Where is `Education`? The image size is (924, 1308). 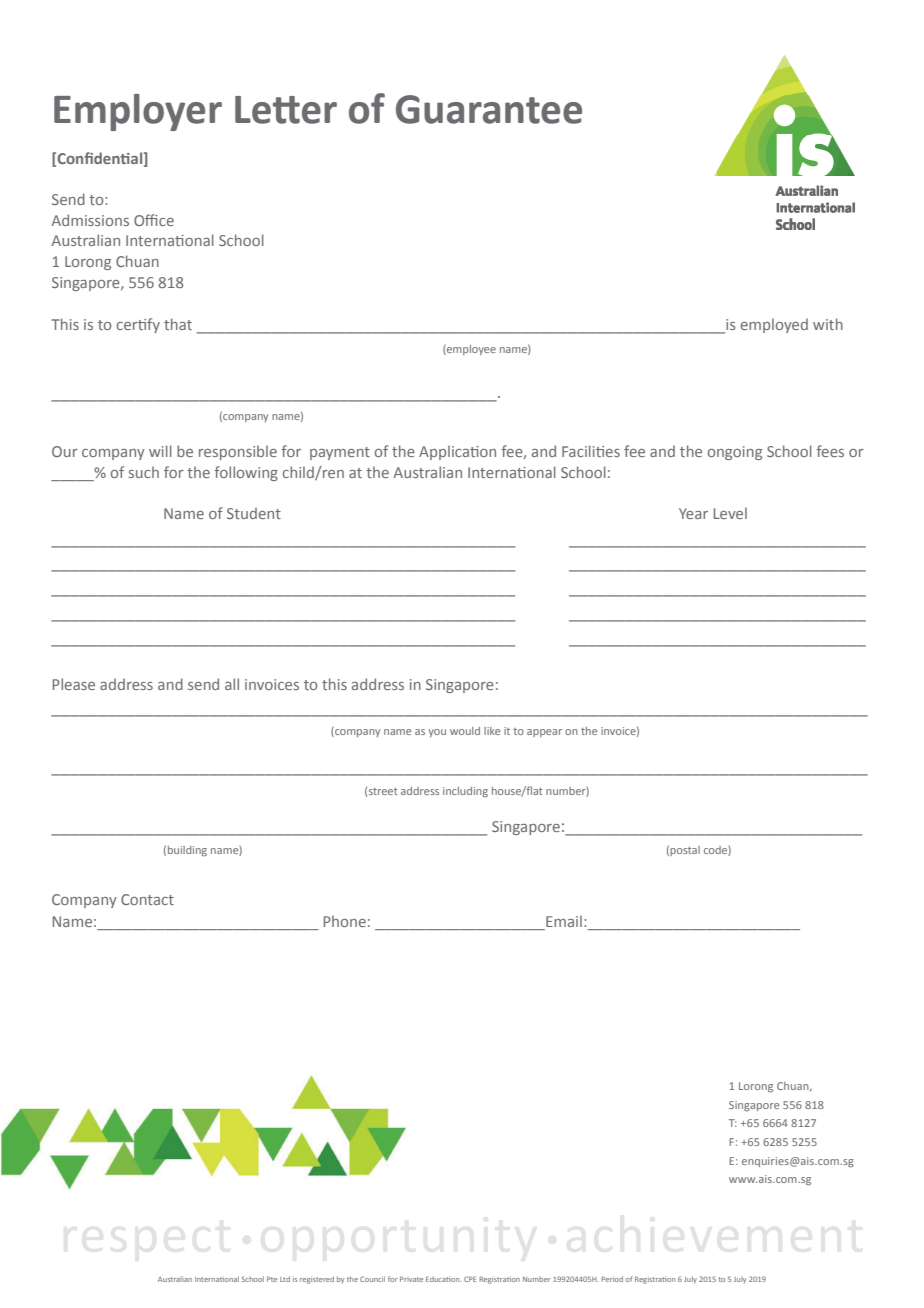 Education is located at coordinates (443, 1279).
